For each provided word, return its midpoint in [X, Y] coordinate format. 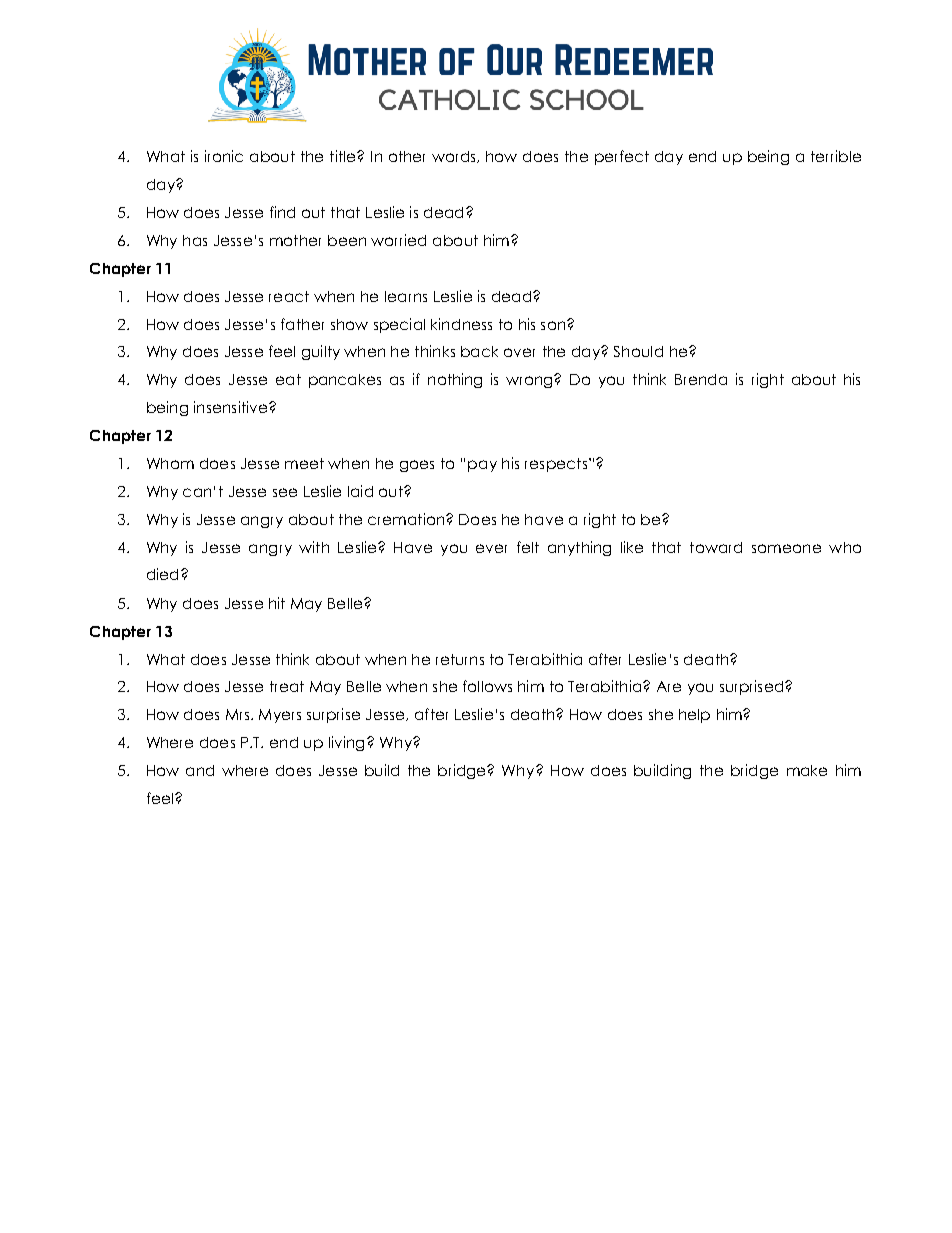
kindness [461, 324]
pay [482, 466]
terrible [836, 156]
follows [487, 686]
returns [460, 659]
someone [786, 548]
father [302, 324]
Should [638, 351]
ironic [224, 156]
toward [716, 547]
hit [277, 603]
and [200, 770]
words [455, 157]
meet [304, 463]
